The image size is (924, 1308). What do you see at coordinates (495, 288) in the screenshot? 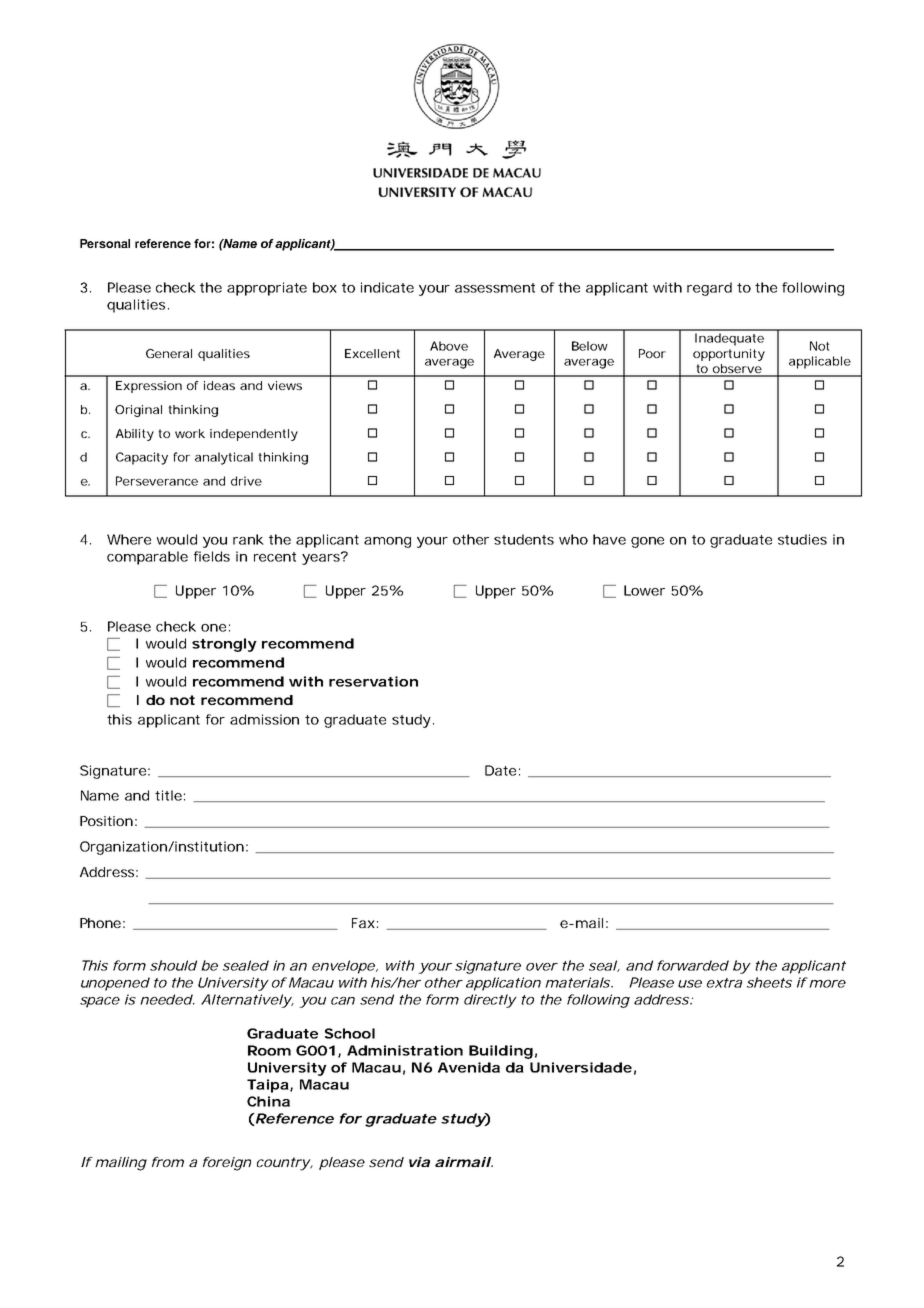
I see `assessment` at bounding box center [495, 288].
